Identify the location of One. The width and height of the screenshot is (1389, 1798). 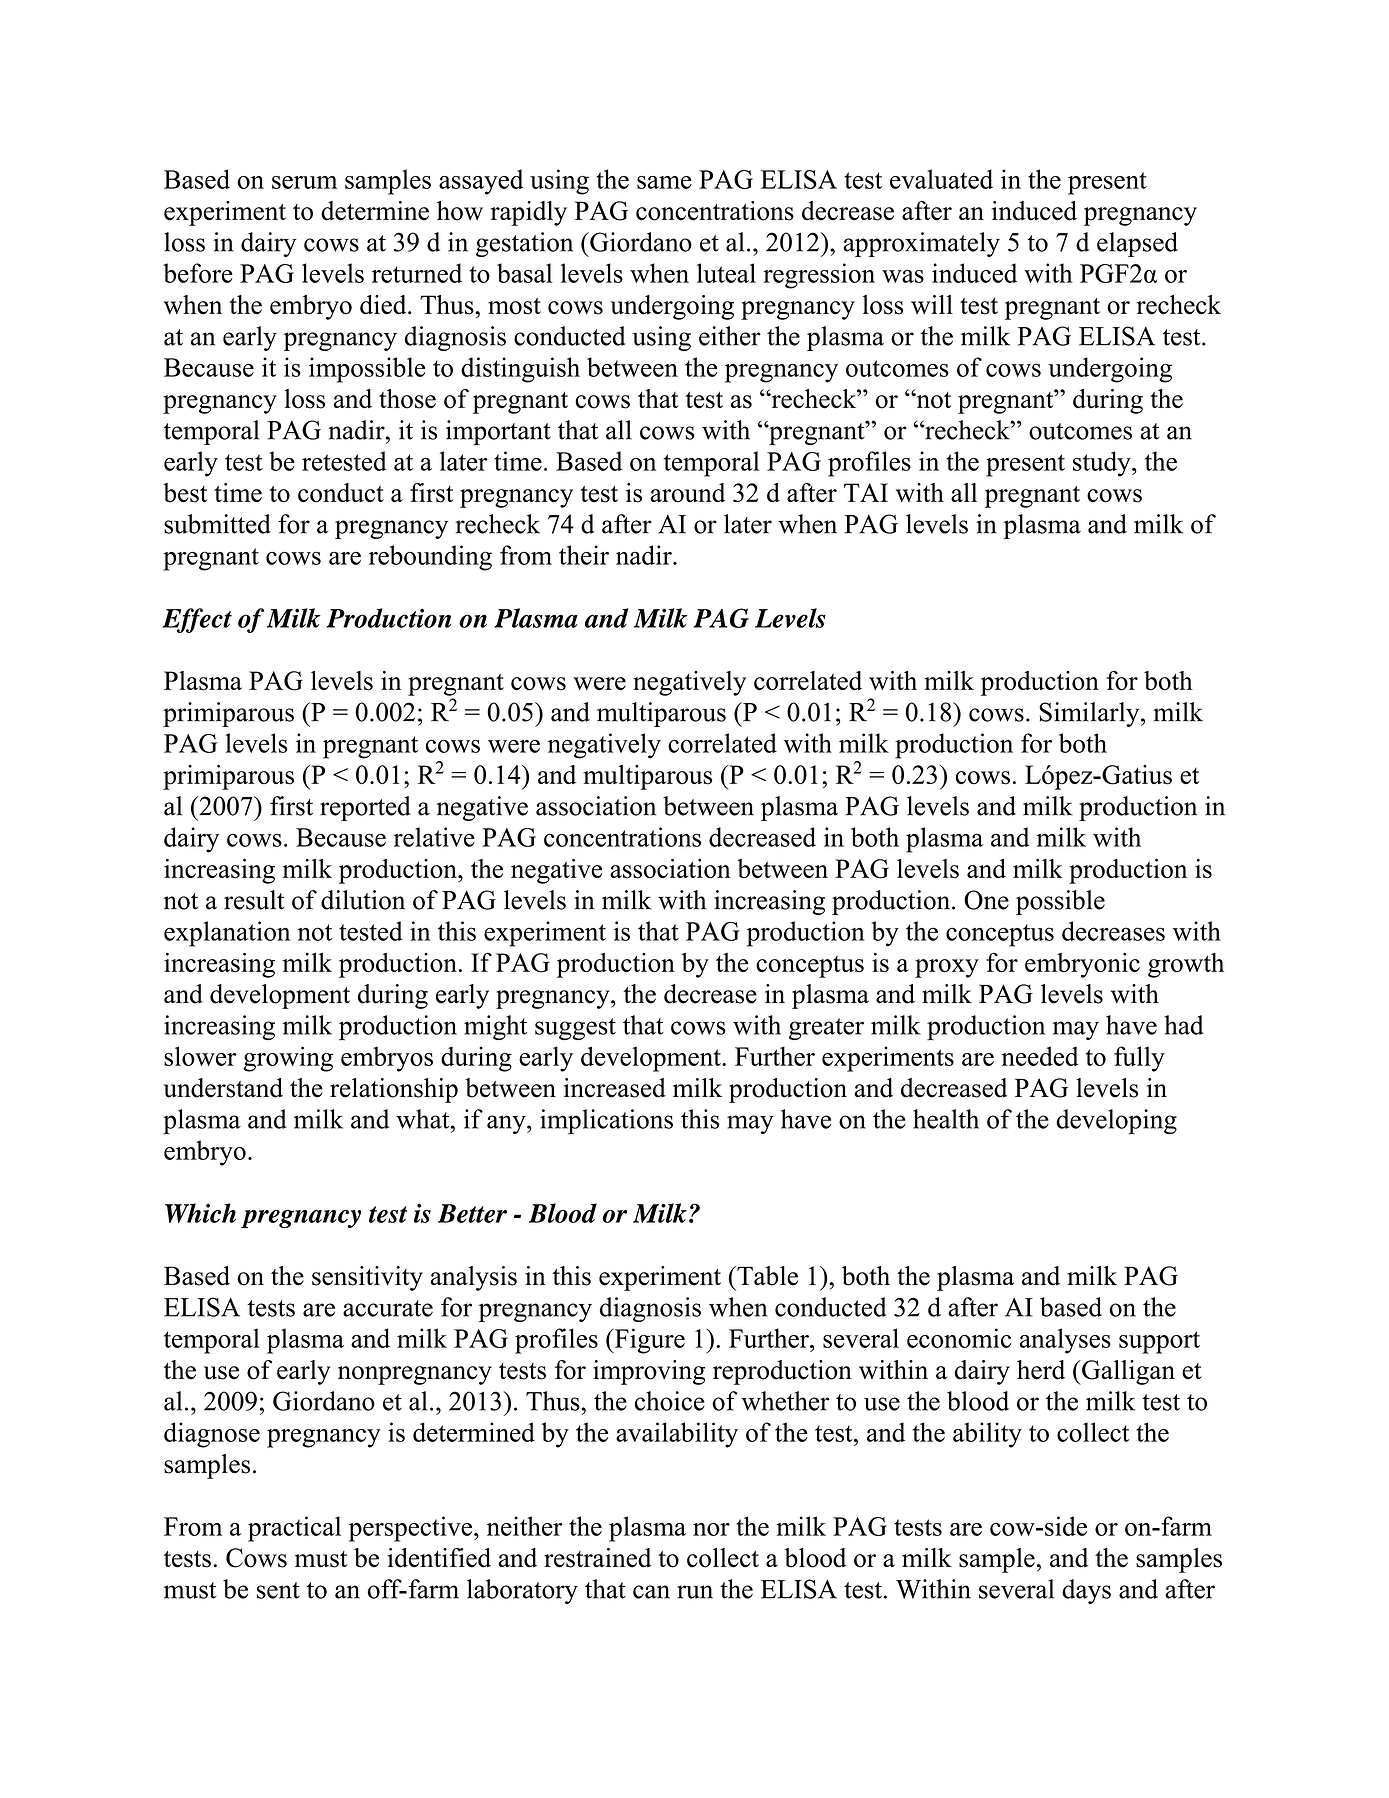
(986, 900).
